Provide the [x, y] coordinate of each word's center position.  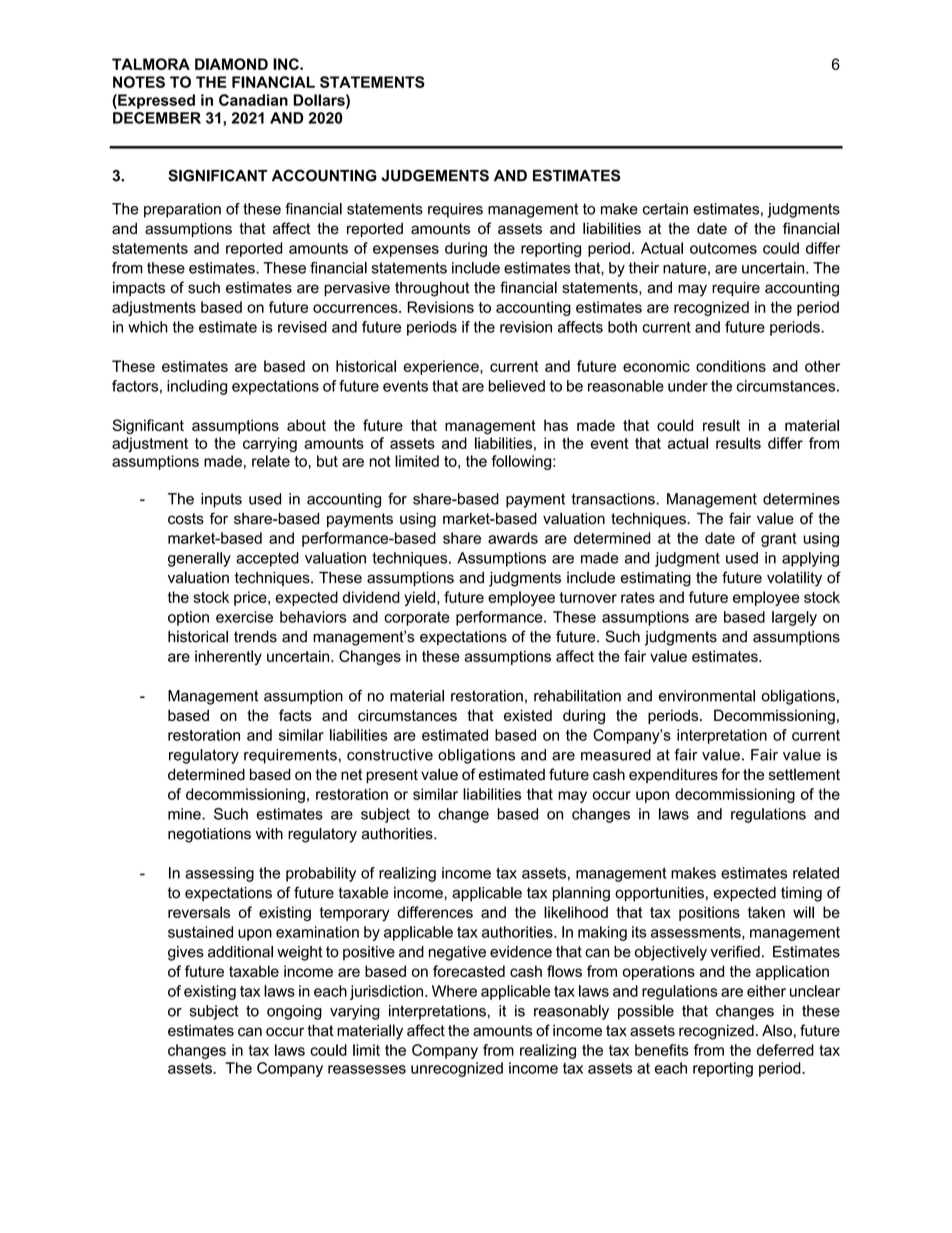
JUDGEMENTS [435, 175]
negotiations [209, 835]
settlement [804, 774]
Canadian [253, 100]
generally [199, 559]
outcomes [723, 248]
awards [513, 538]
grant [779, 540]
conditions [731, 366]
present [392, 776]
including [197, 387]
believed [517, 386]
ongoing [294, 1012]
